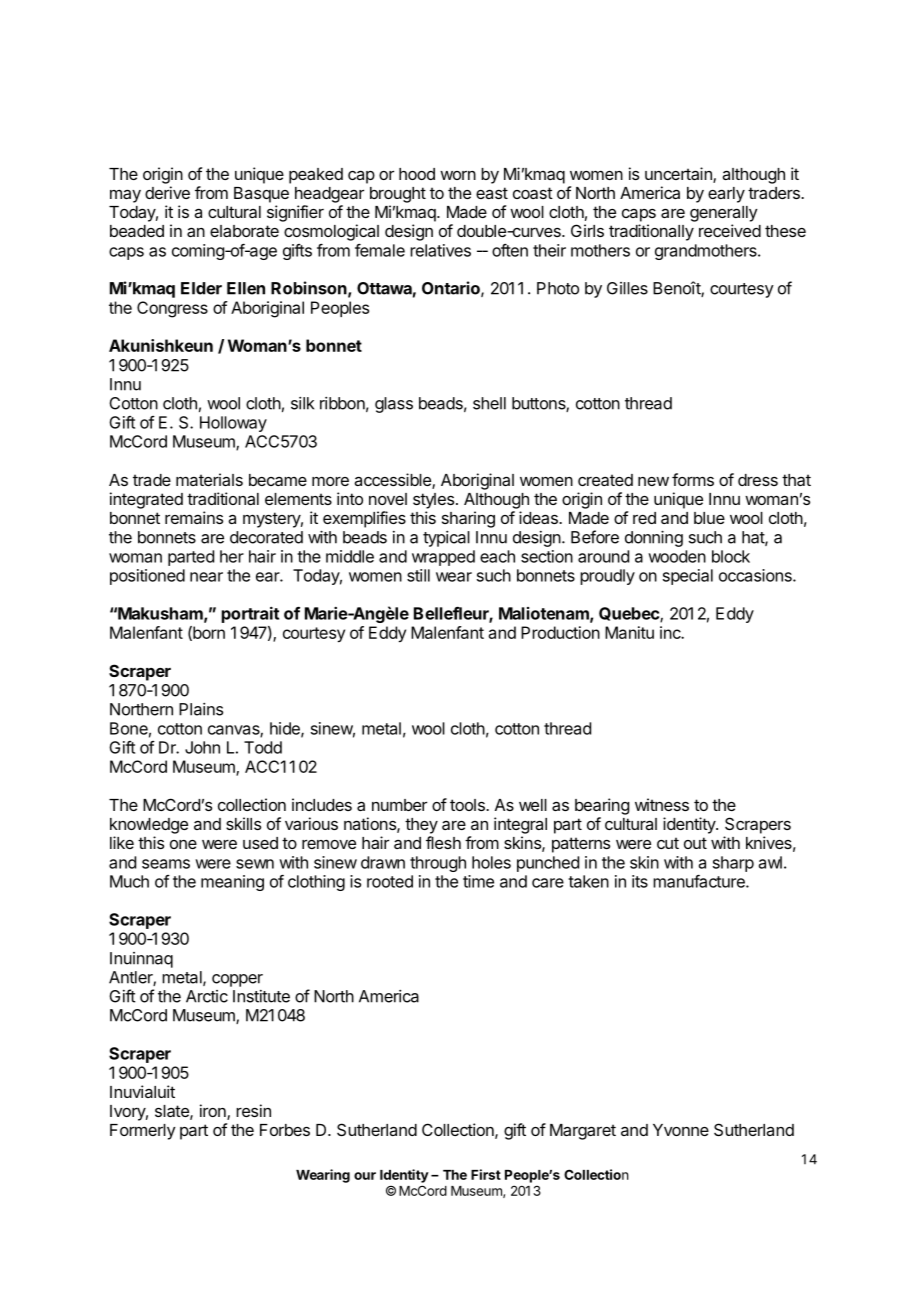 Image resolution: width=924 pixels, height=1308 pixels. What do you see at coordinates (492, 193) in the image?
I see `east` at bounding box center [492, 193].
